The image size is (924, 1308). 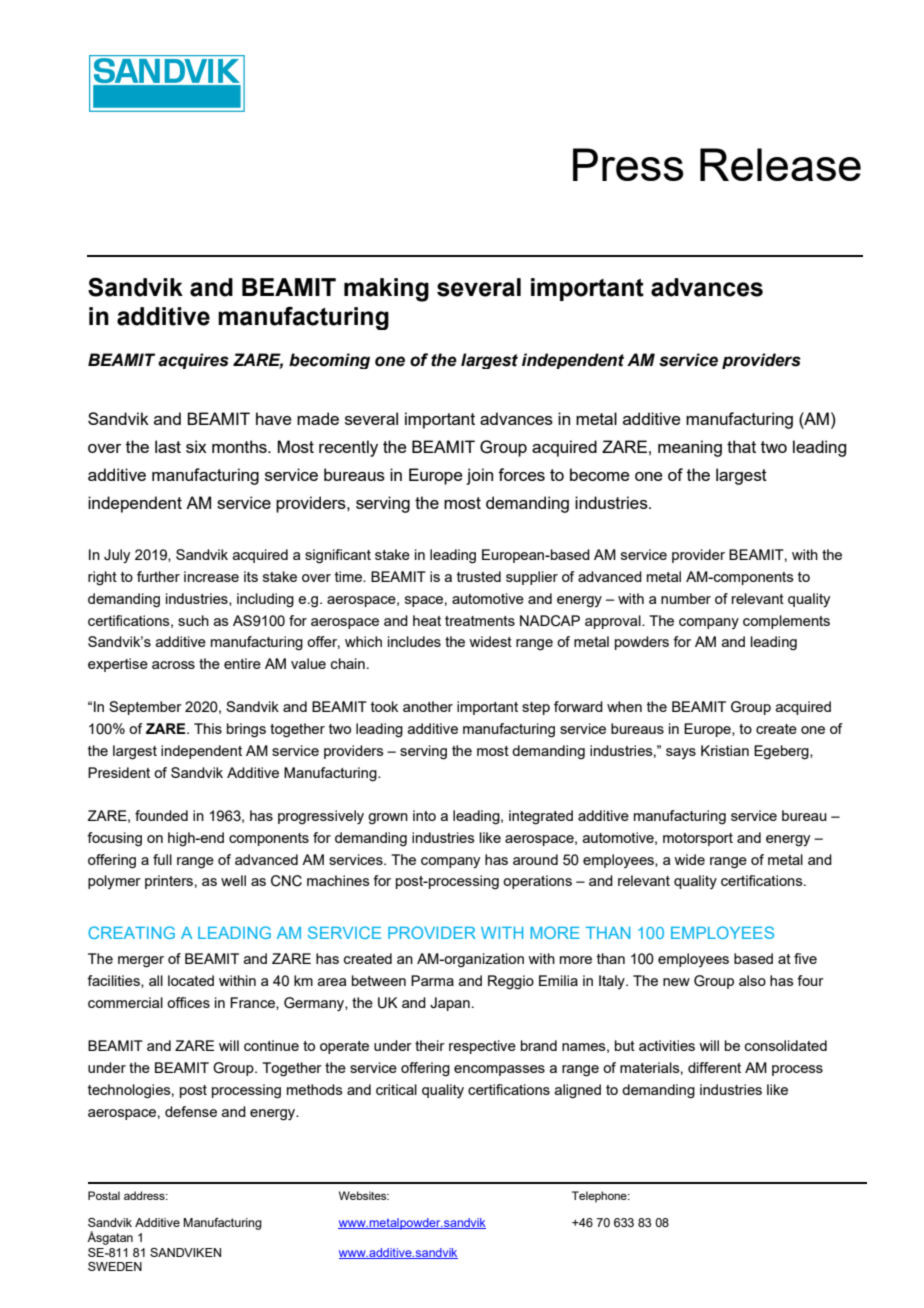 I want to click on Telephone, so click(x=600, y=1197).
